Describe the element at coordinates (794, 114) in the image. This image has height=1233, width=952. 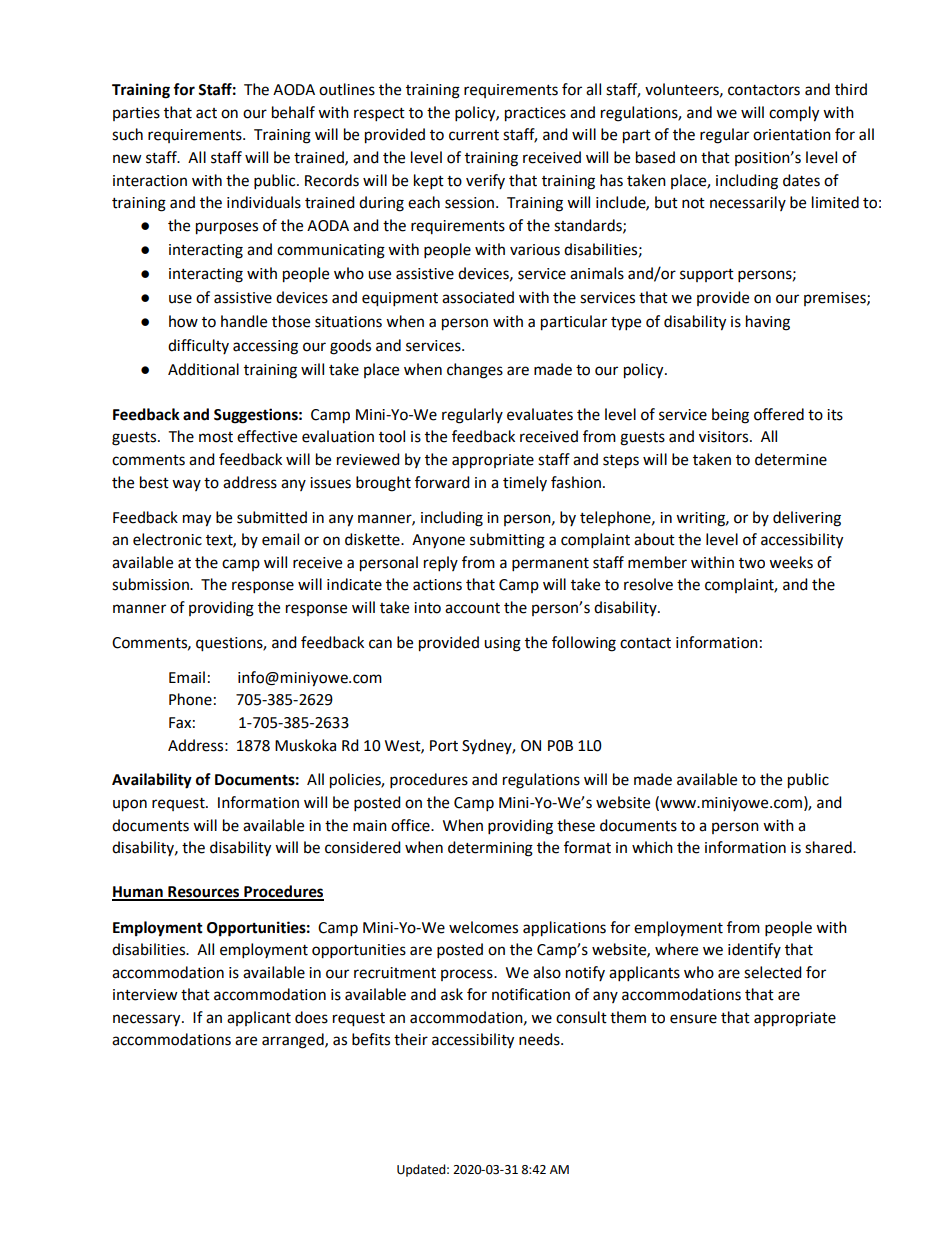
I see `comply` at that location.
